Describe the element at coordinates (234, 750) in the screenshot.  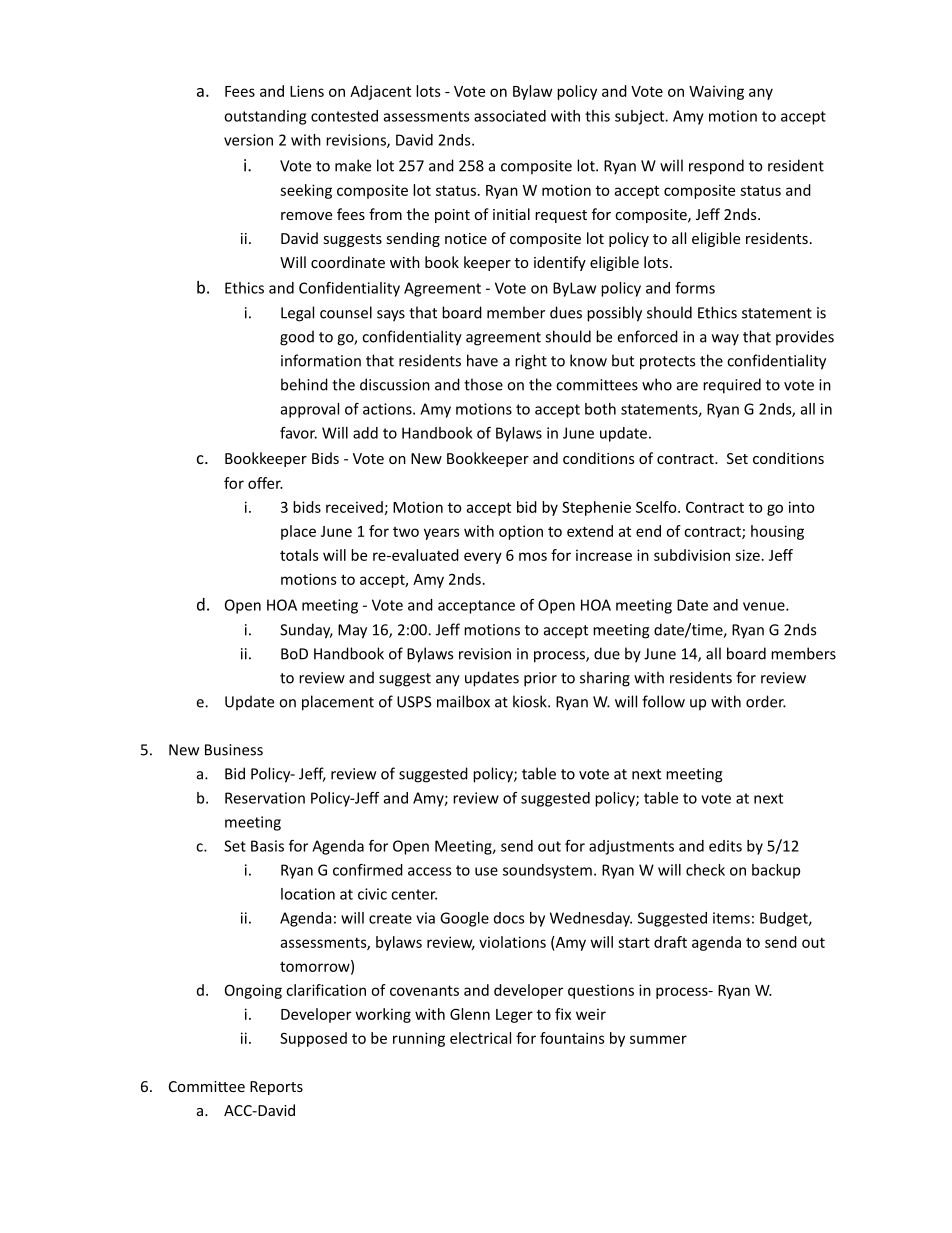
I see `Business` at that location.
